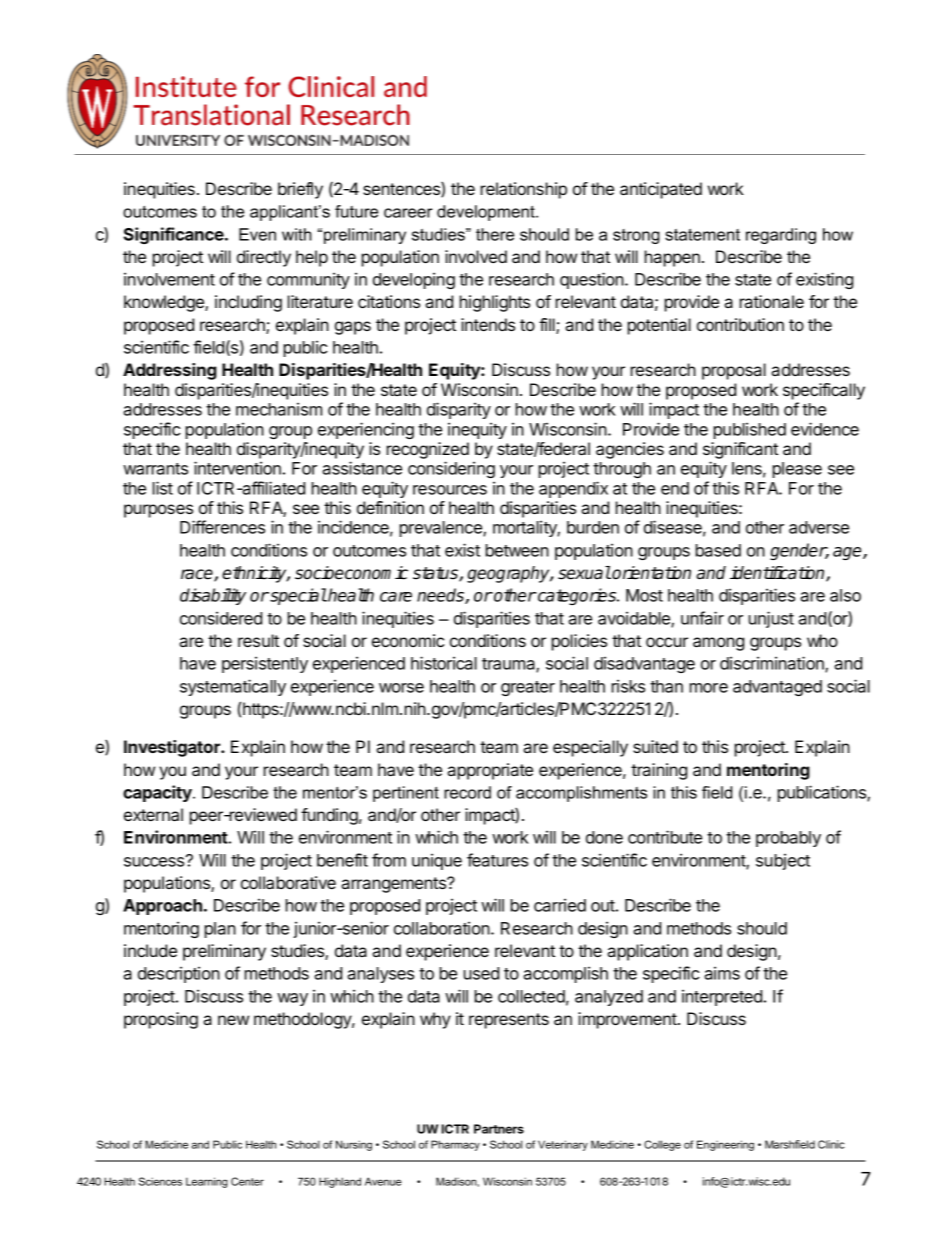  I want to click on regarding, so click(781, 236).
